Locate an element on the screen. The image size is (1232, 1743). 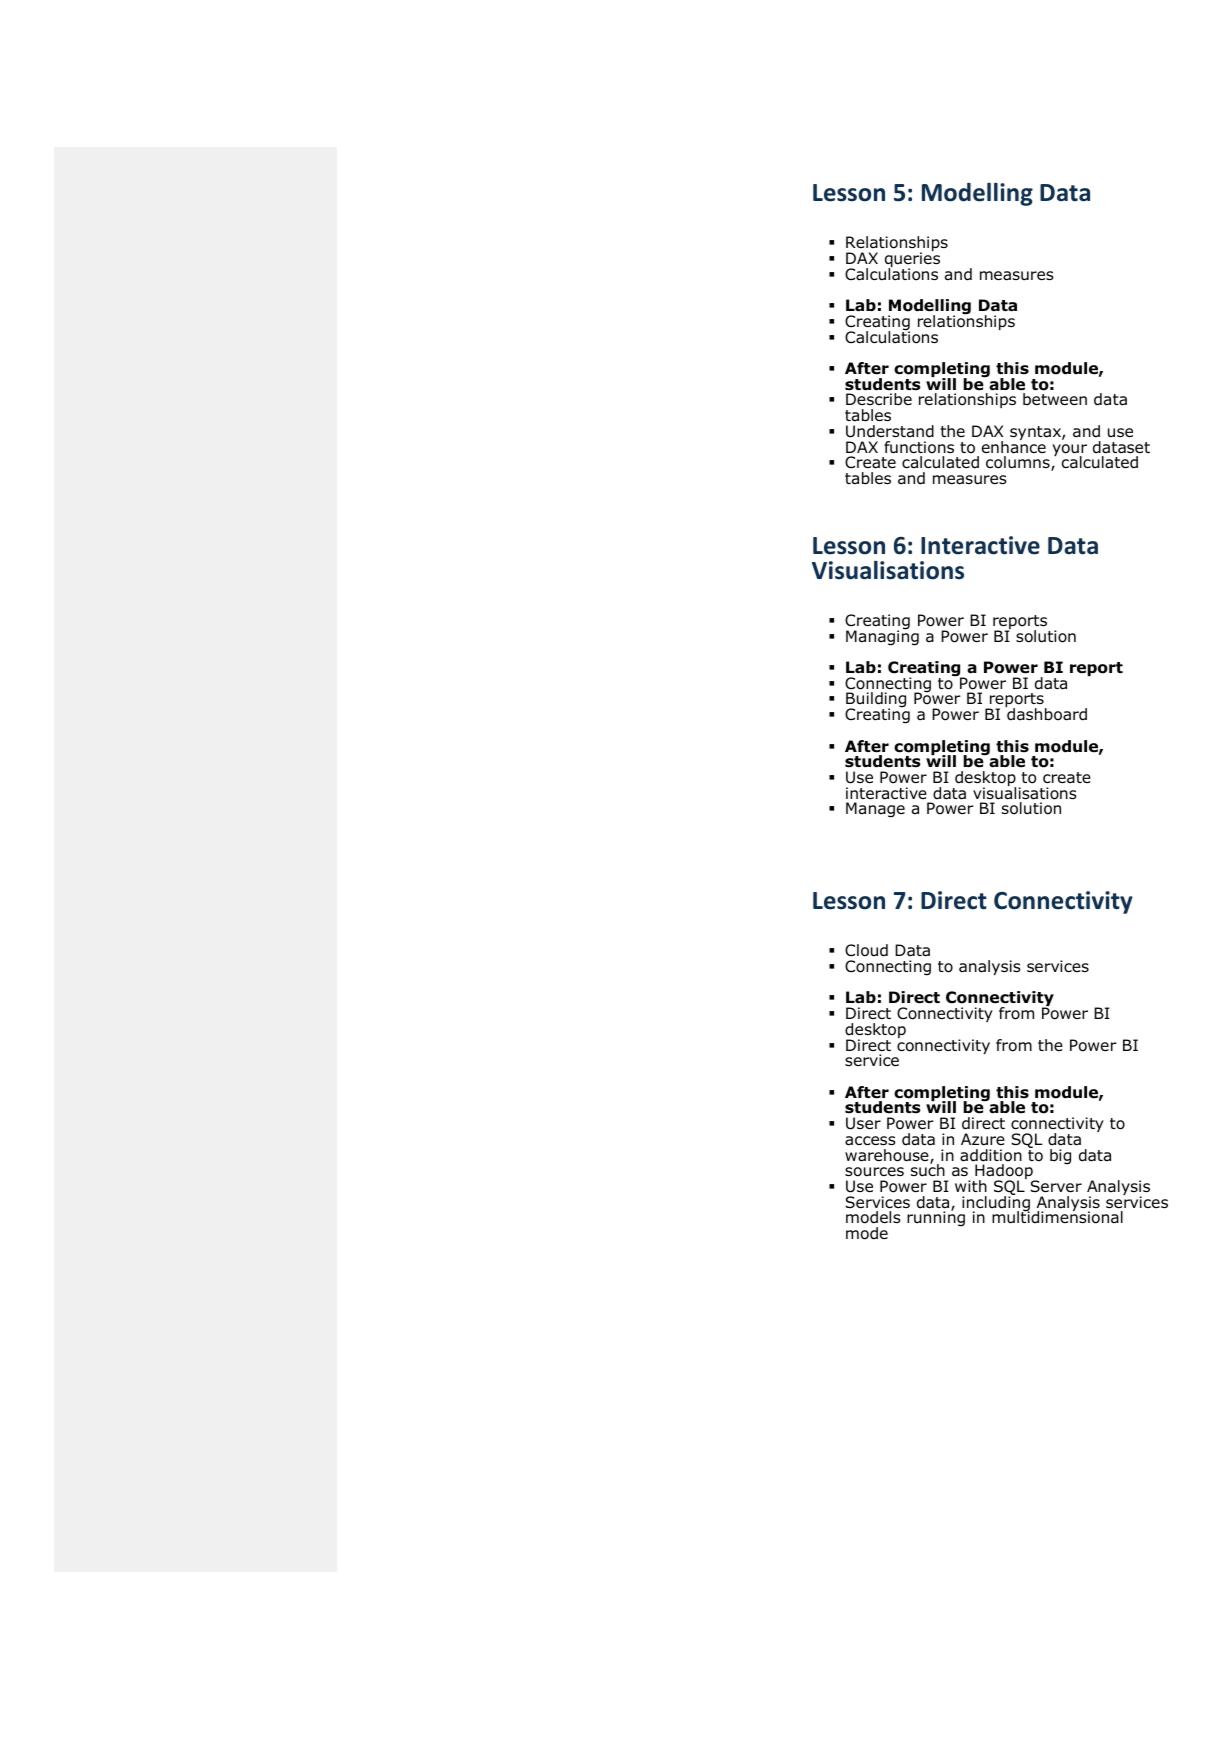
Understand is located at coordinates (890, 431).
